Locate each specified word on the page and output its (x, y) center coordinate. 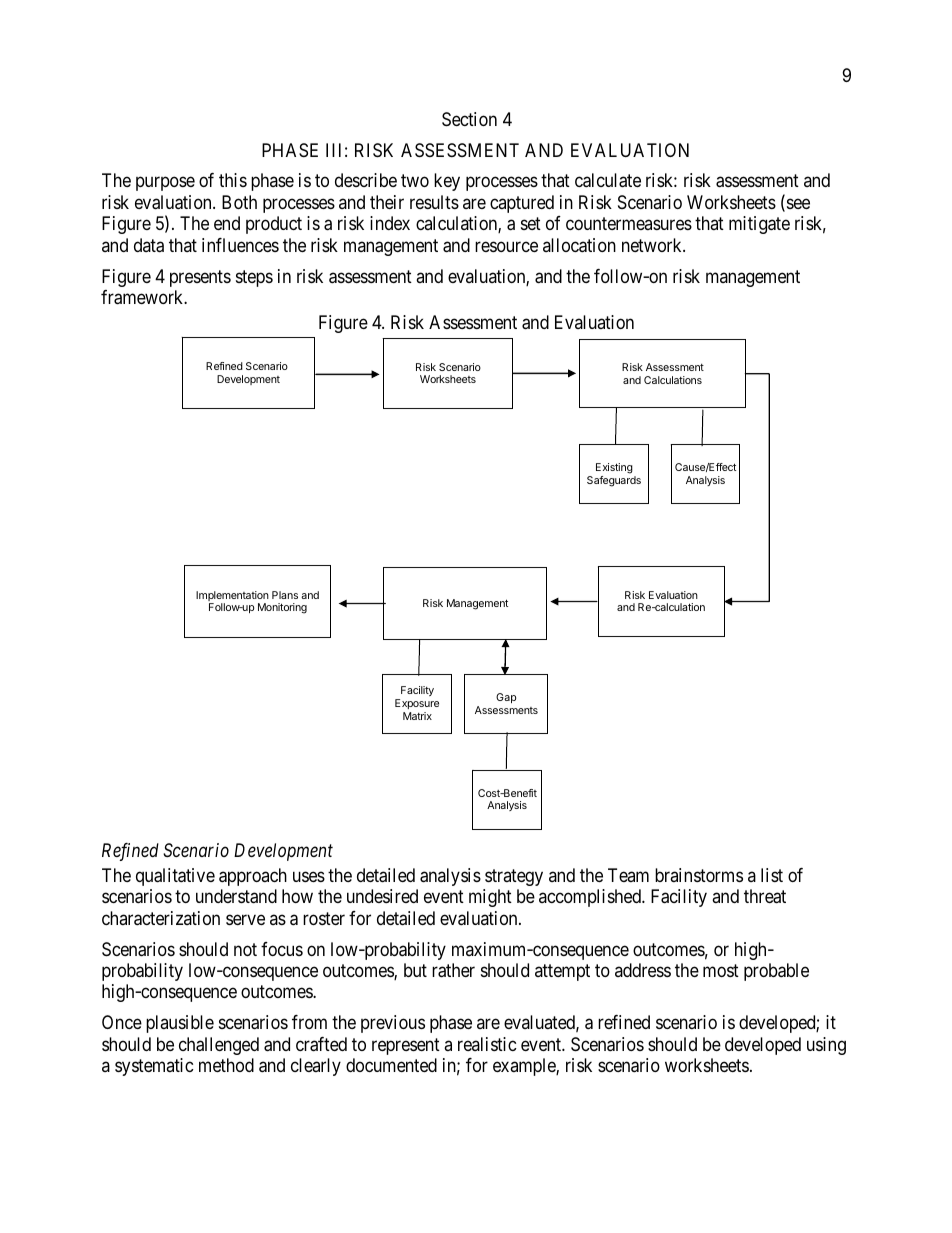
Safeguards (614, 481)
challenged (219, 1046)
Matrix (417, 716)
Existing (614, 470)
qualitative (175, 877)
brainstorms (699, 875)
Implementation (232, 597)
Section (469, 119)
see (797, 205)
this (233, 180)
